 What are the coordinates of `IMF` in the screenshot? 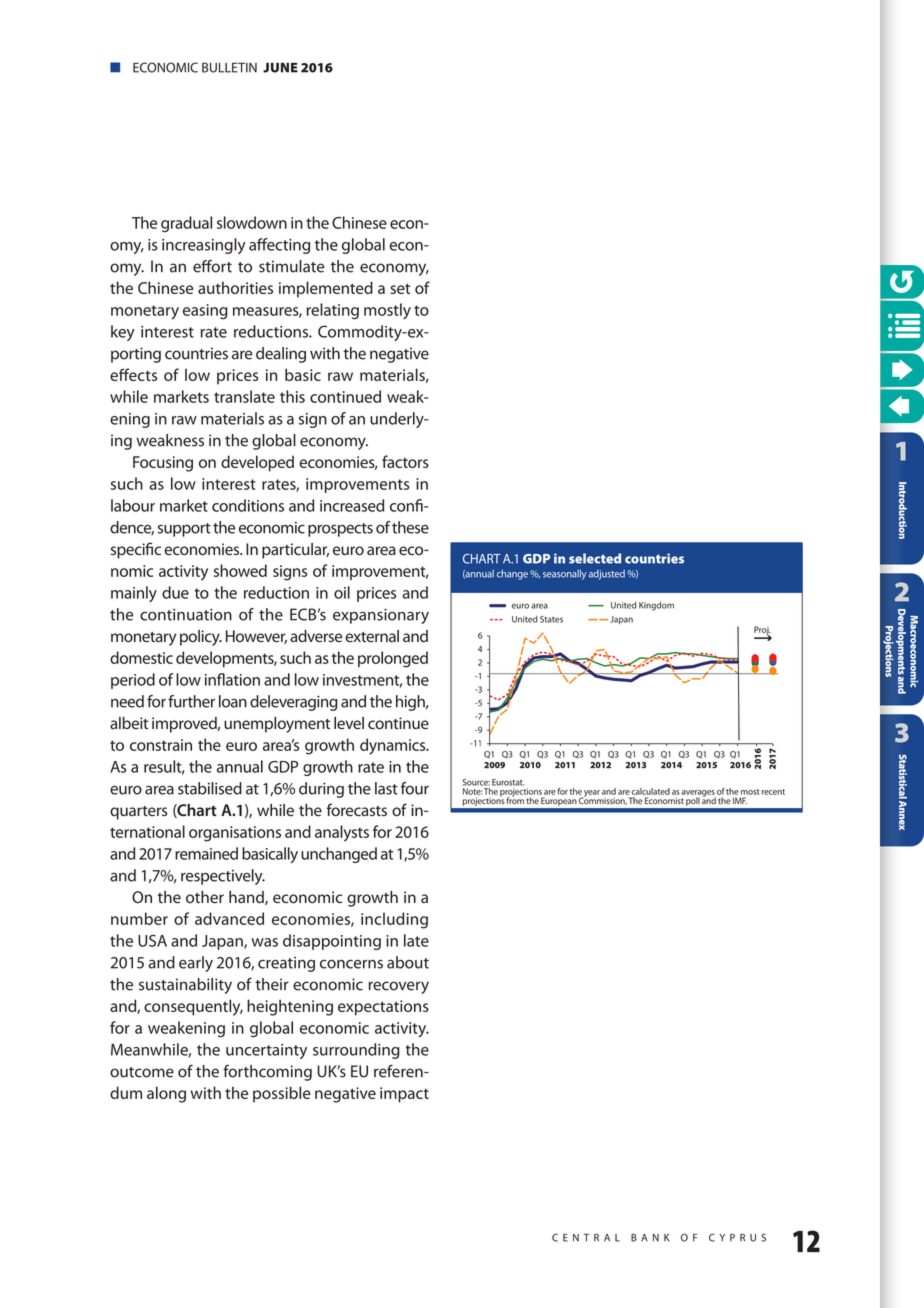 It's located at (740, 800).
